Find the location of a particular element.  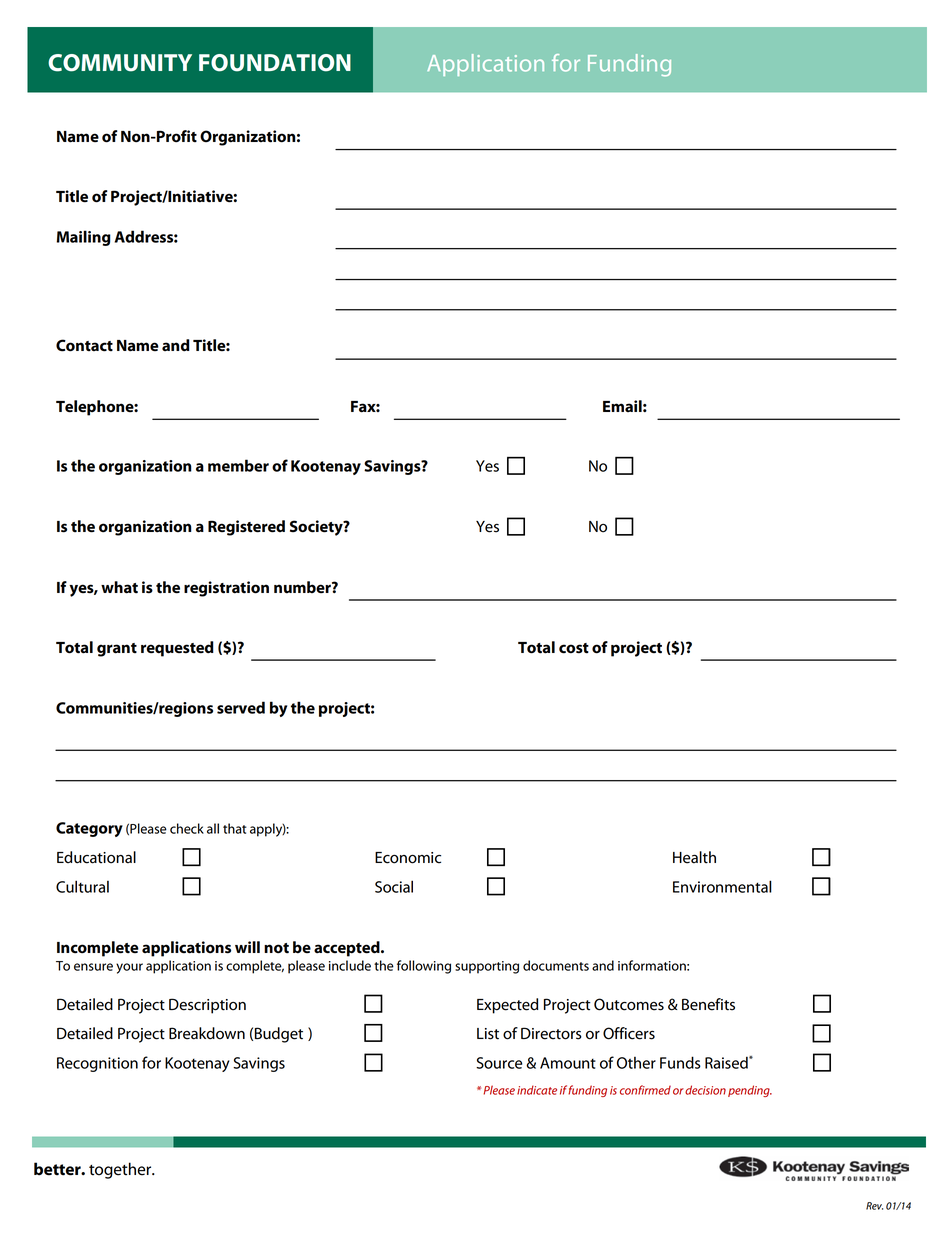

Economic is located at coordinates (408, 858).
